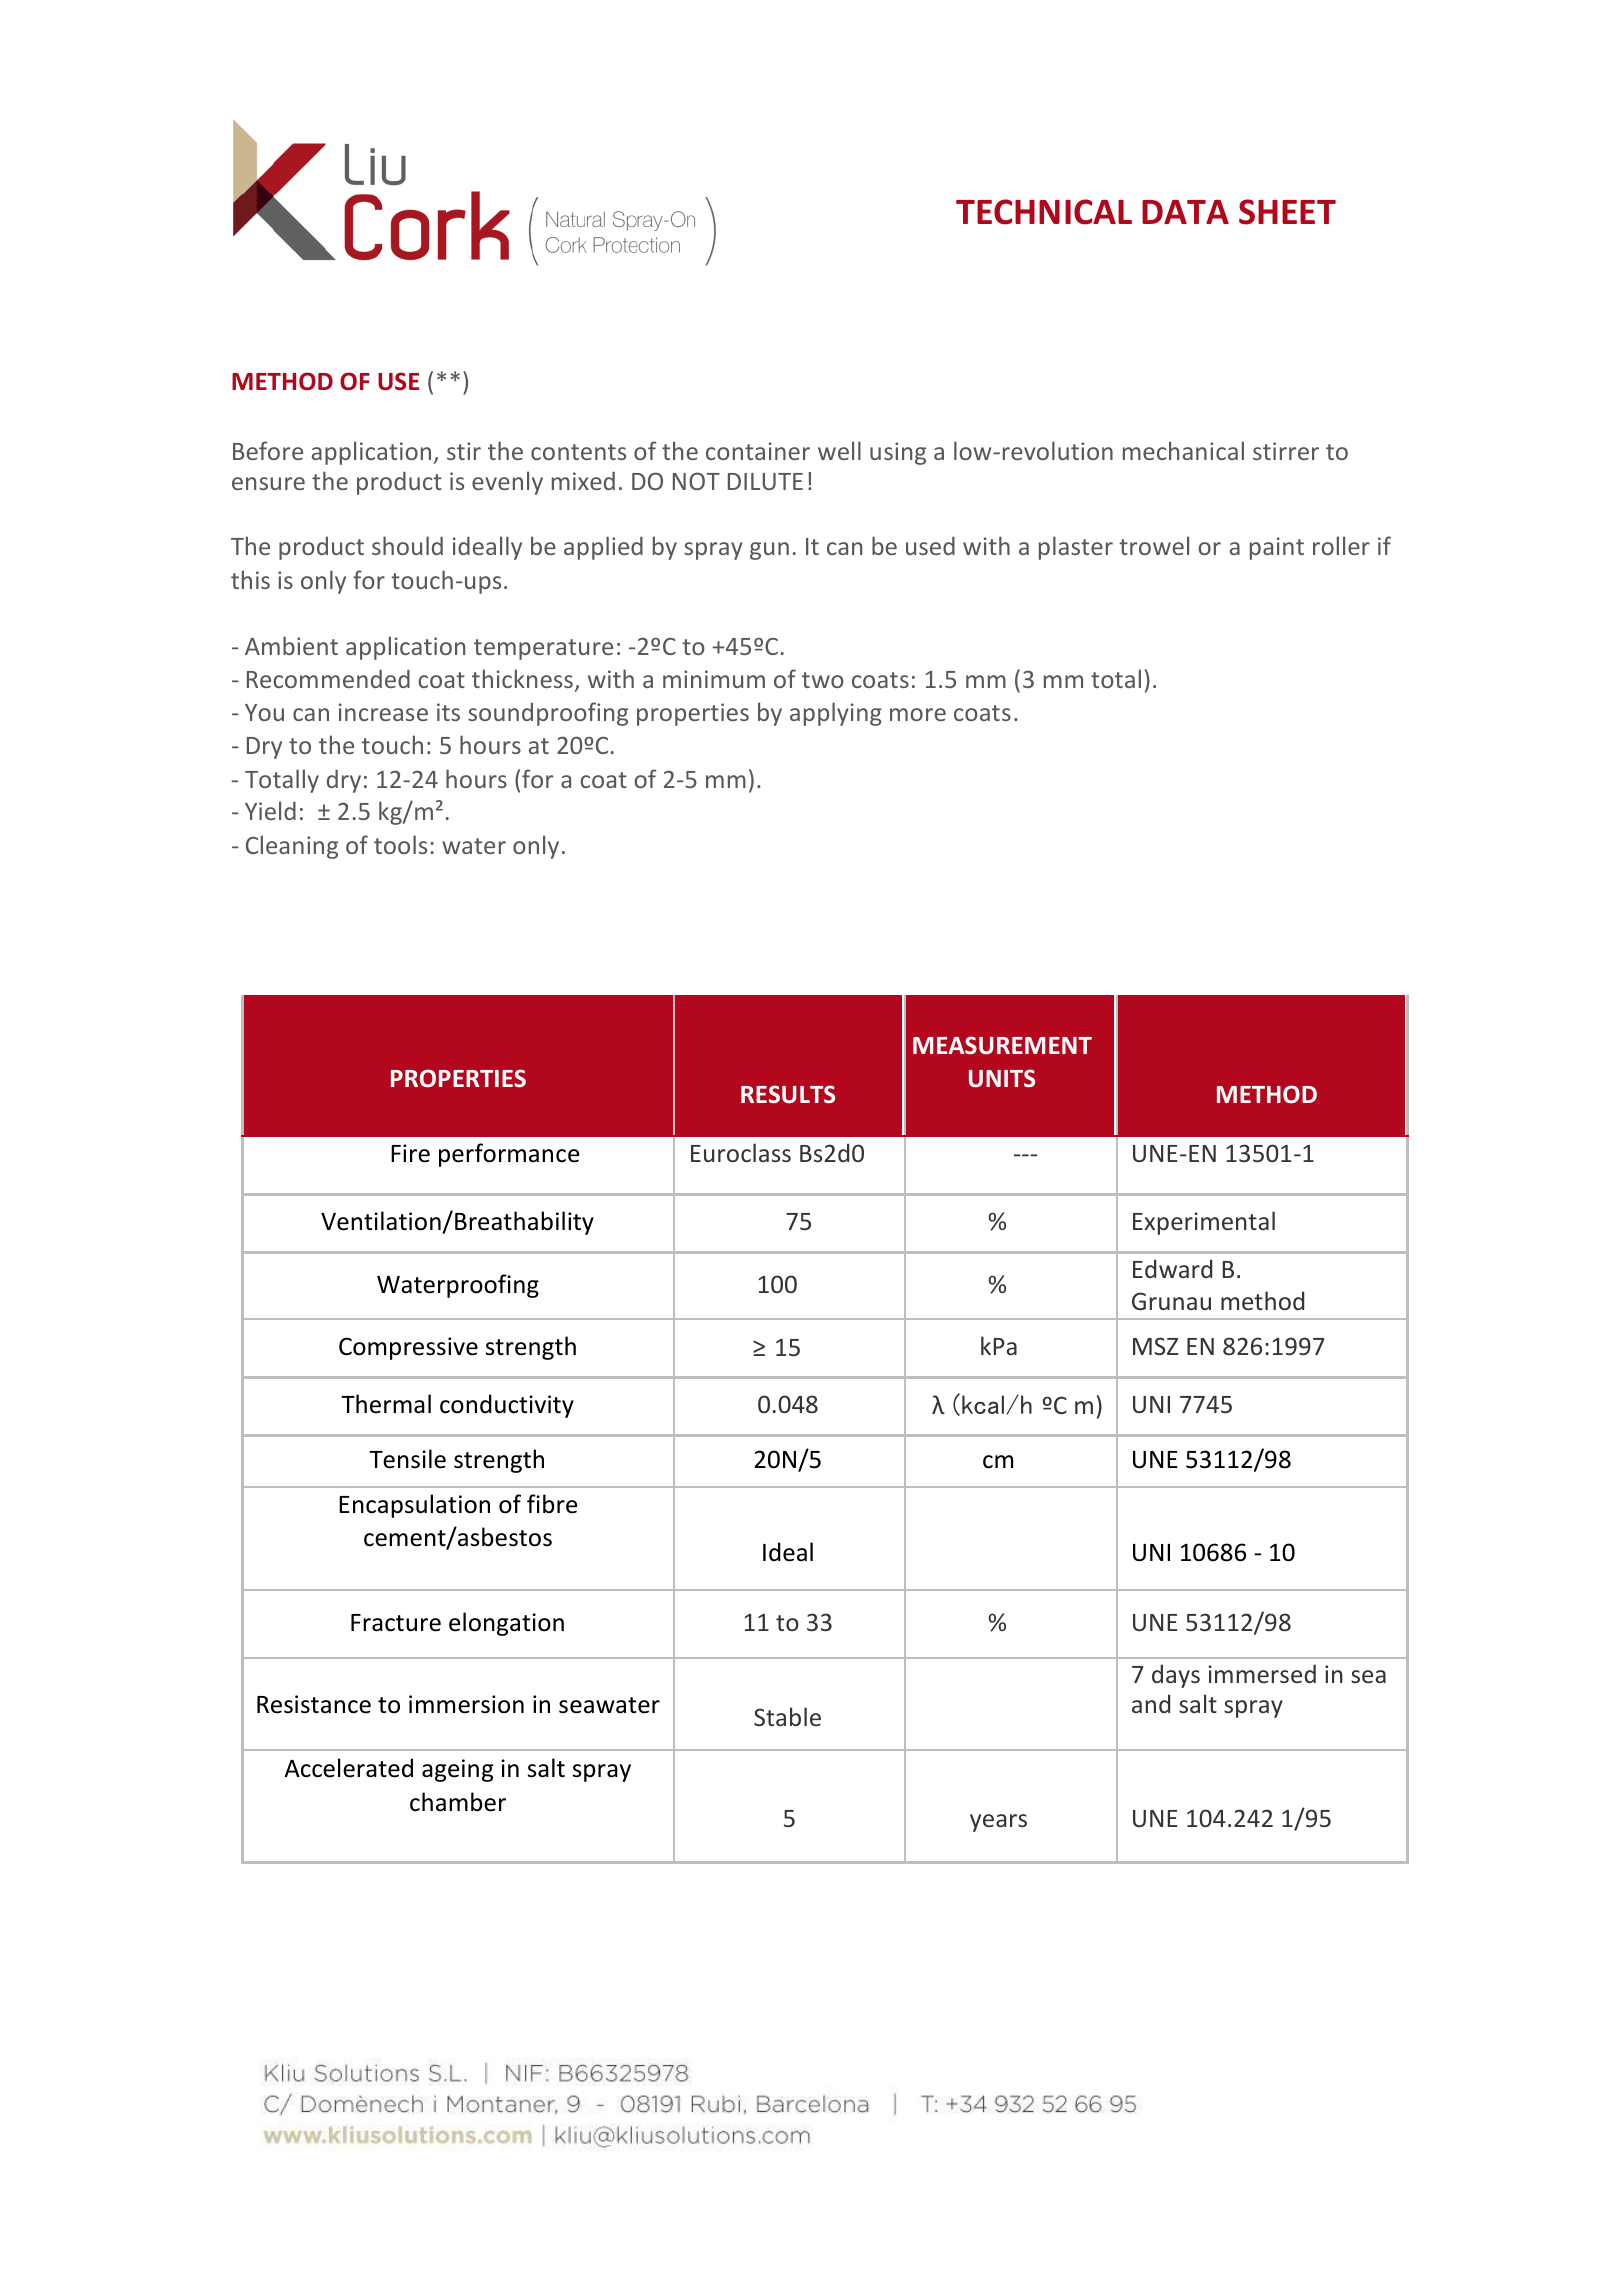 The height and width of the document is (2287, 1616). I want to click on TECHNICAL, so click(1044, 212).
